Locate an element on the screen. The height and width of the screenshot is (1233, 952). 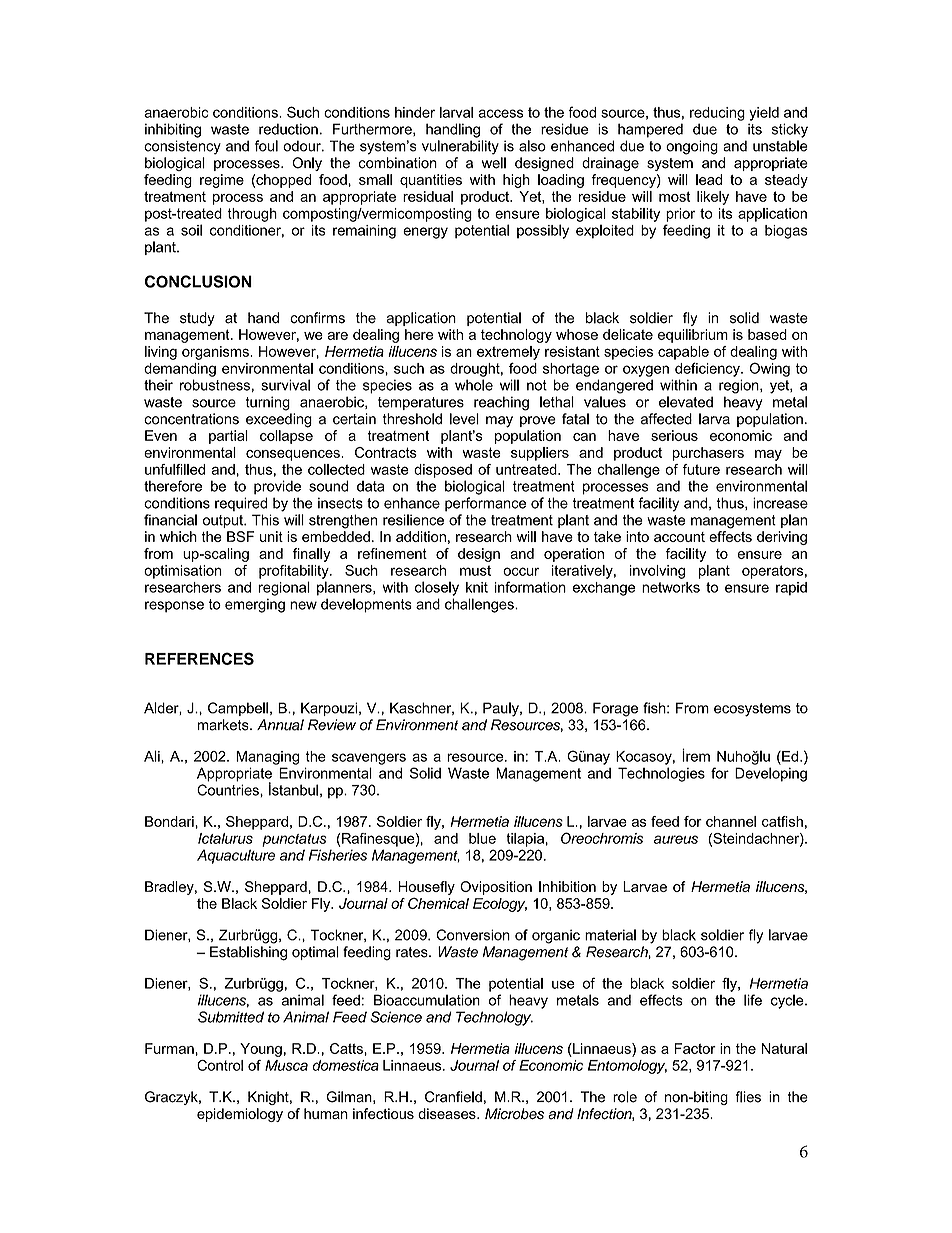
diseases is located at coordinates (448, 1113).
